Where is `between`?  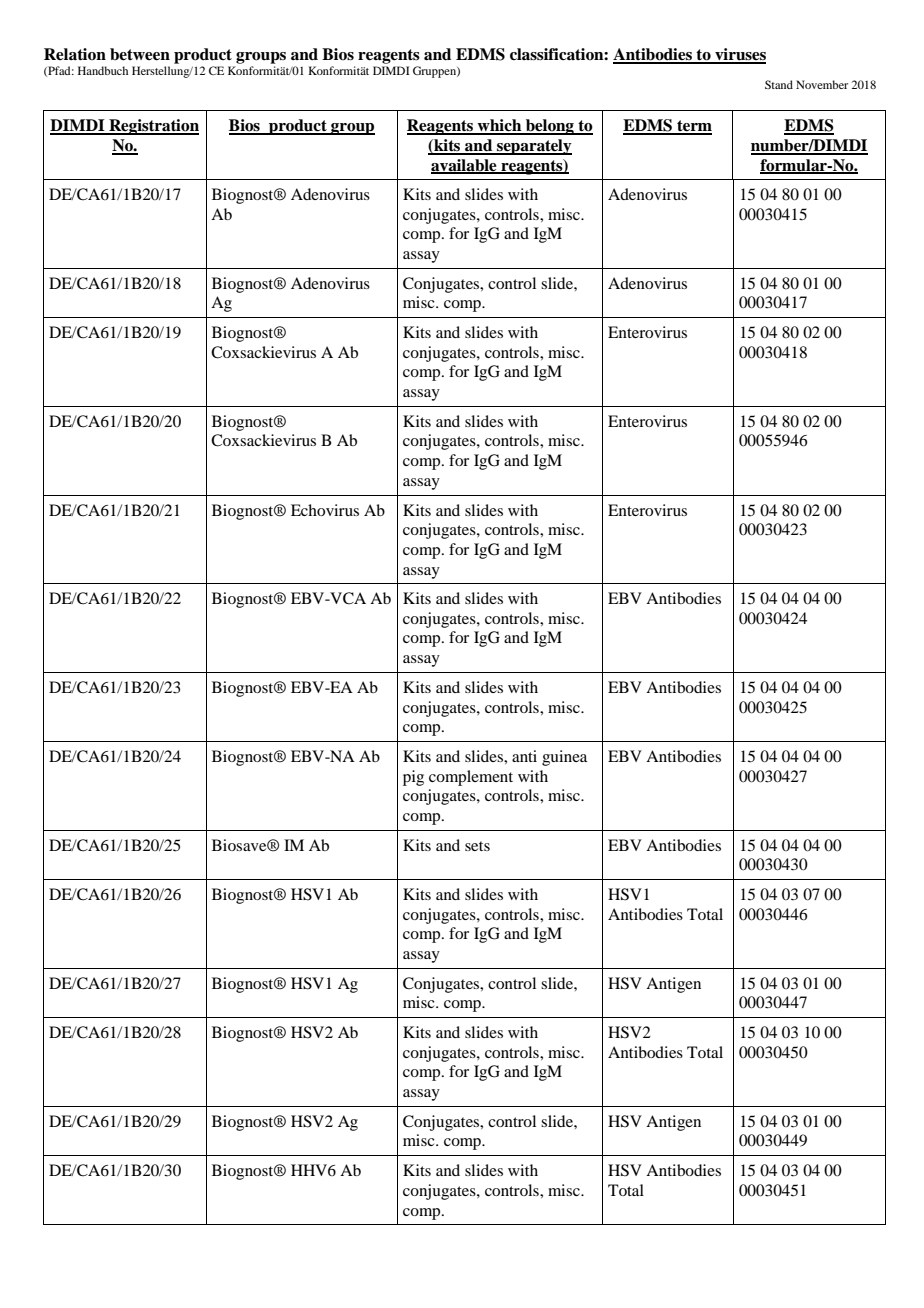 between is located at coordinates (140, 54).
